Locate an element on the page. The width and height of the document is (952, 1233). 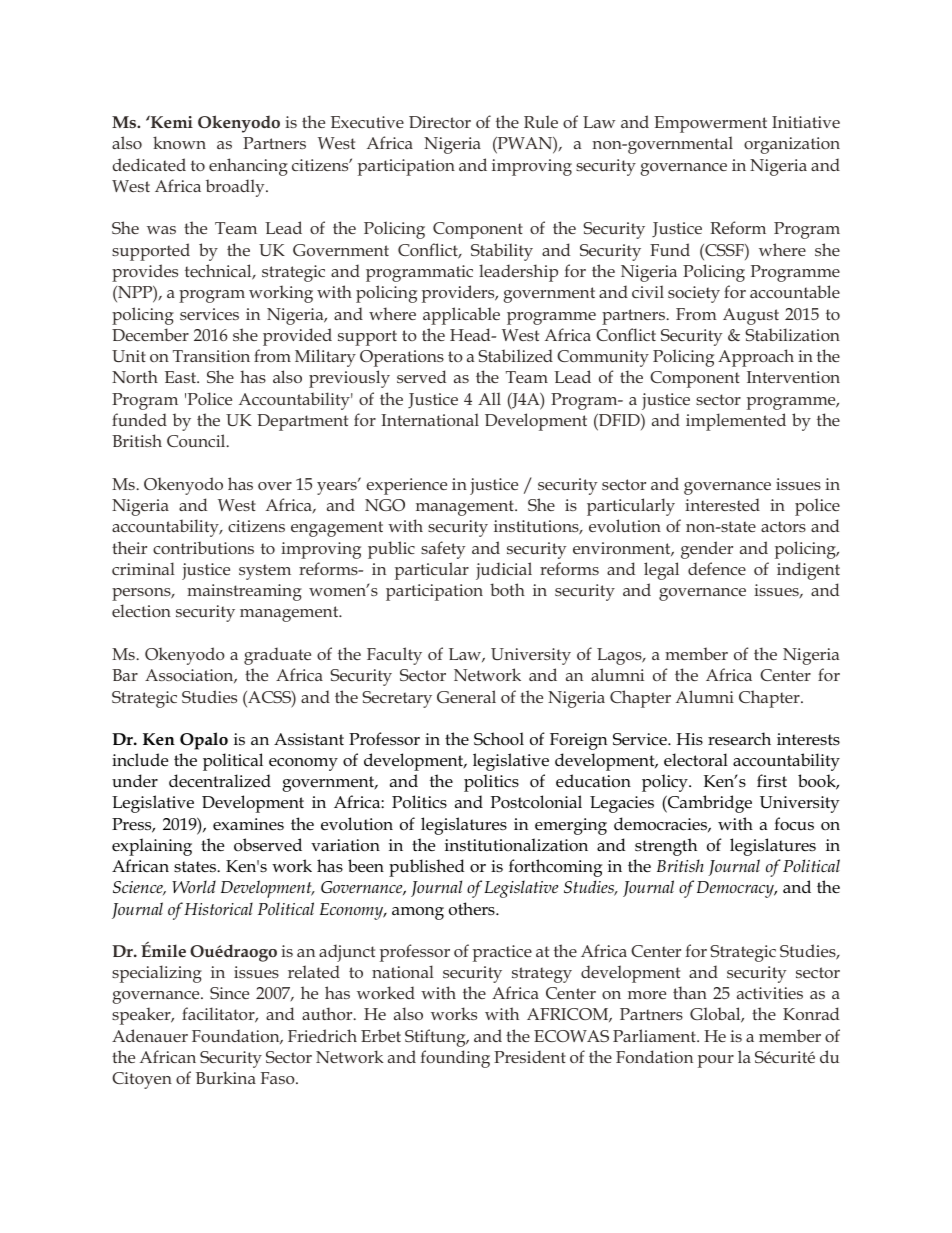
contributions is located at coordinates (203, 547).
